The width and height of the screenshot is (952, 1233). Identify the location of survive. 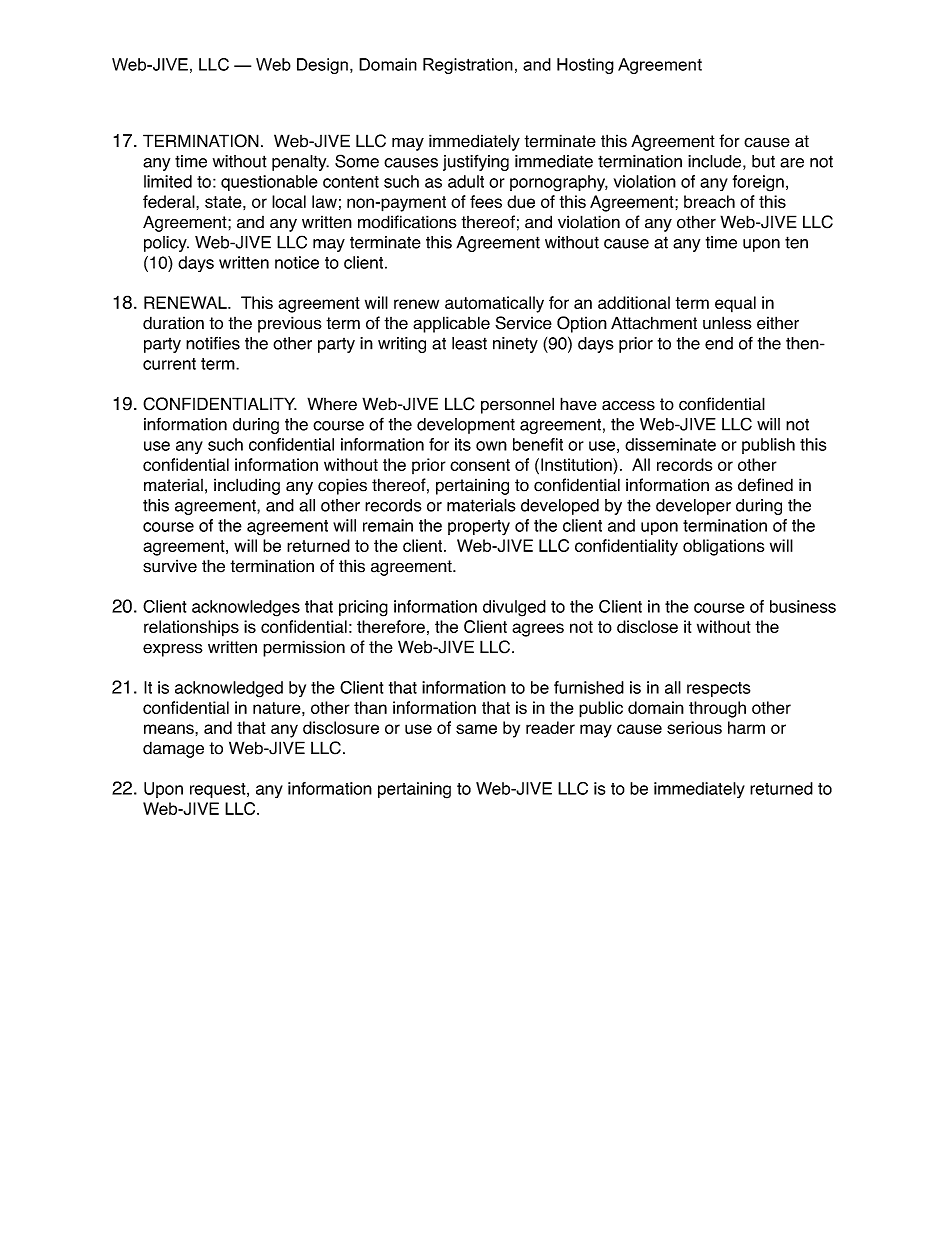
(170, 566).
